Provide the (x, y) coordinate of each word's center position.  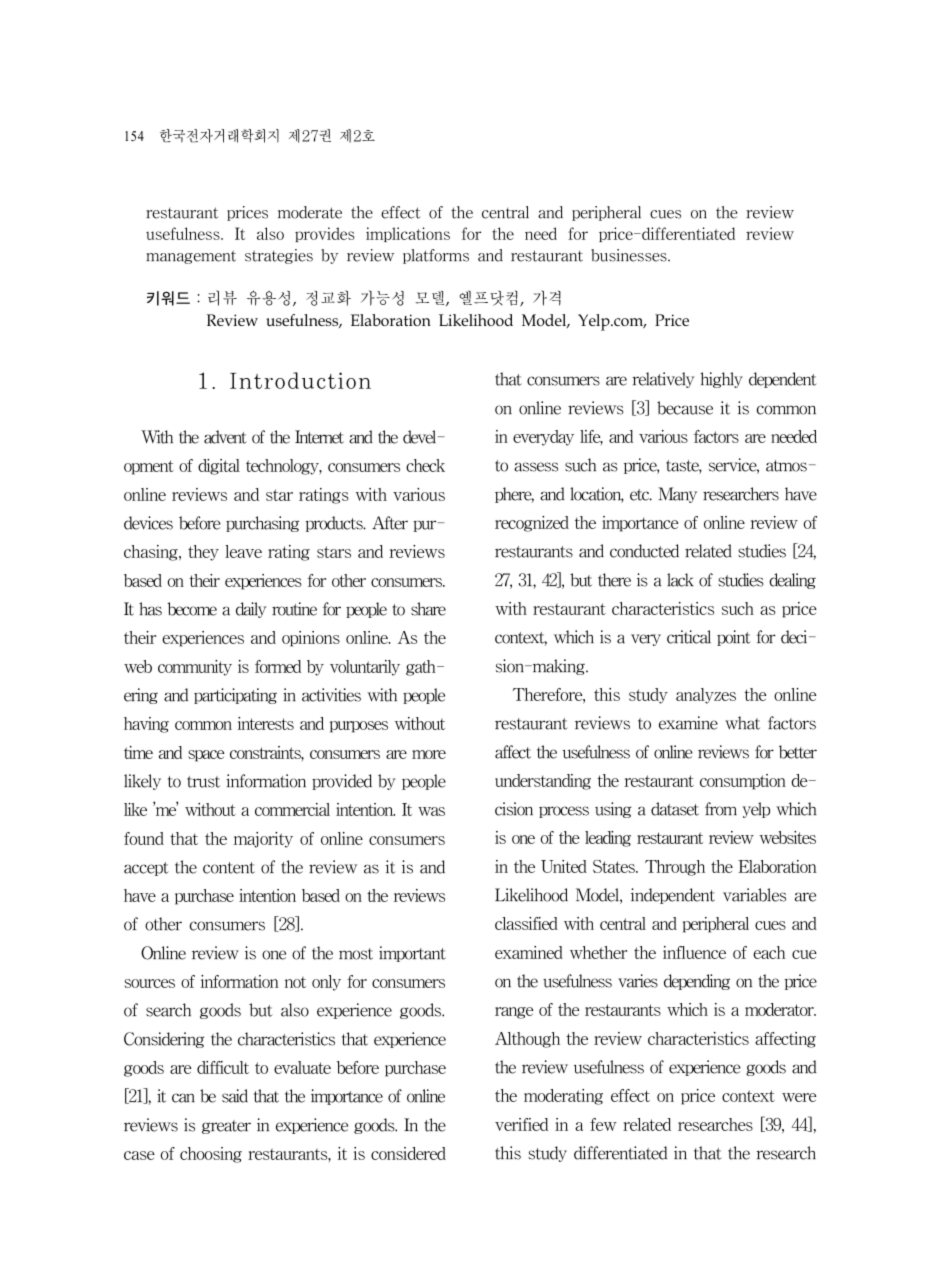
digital (219, 467)
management (191, 257)
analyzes (706, 696)
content (229, 868)
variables (754, 895)
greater (226, 1127)
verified (521, 1124)
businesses (630, 255)
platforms (436, 256)
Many (677, 495)
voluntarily (365, 668)
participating (235, 696)
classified (526, 923)
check (425, 465)
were (799, 1097)
